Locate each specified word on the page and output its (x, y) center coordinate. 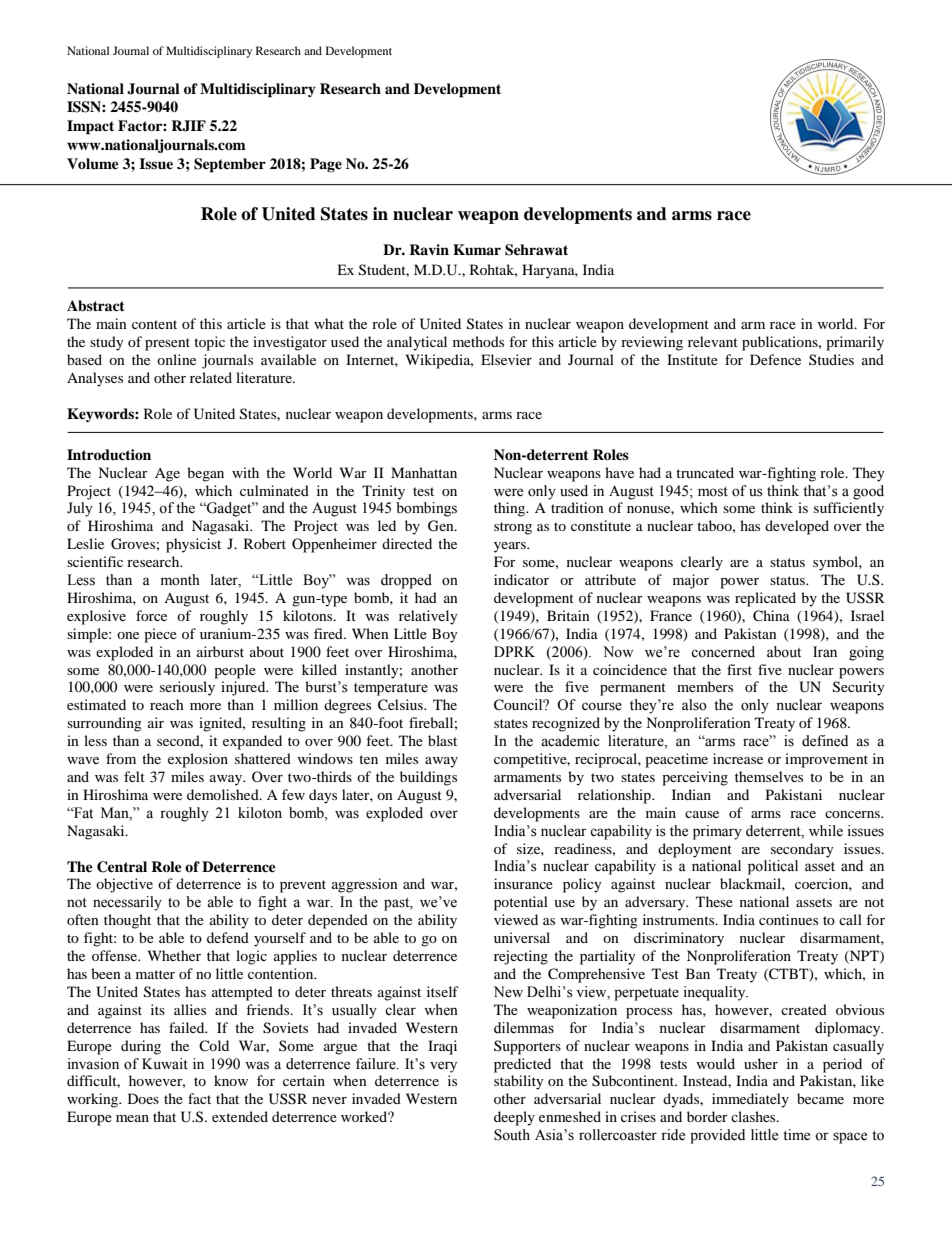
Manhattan (424, 472)
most (713, 492)
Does (143, 1098)
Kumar (477, 249)
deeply (514, 1118)
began (205, 474)
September (230, 165)
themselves (769, 776)
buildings (428, 778)
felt (134, 776)
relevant (713, 341)
